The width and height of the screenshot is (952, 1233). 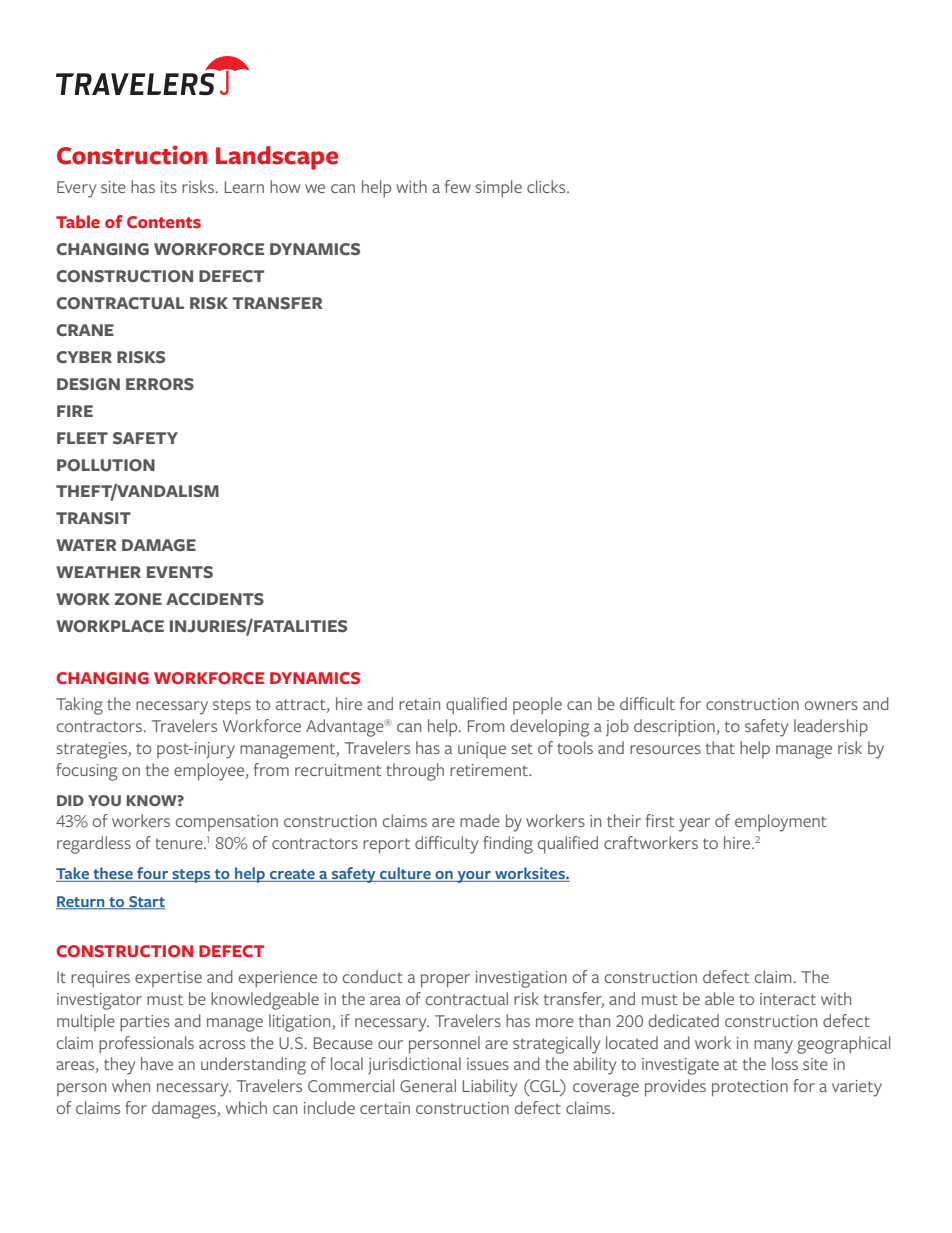 I want to click on its, so click(x=169, y=187).
